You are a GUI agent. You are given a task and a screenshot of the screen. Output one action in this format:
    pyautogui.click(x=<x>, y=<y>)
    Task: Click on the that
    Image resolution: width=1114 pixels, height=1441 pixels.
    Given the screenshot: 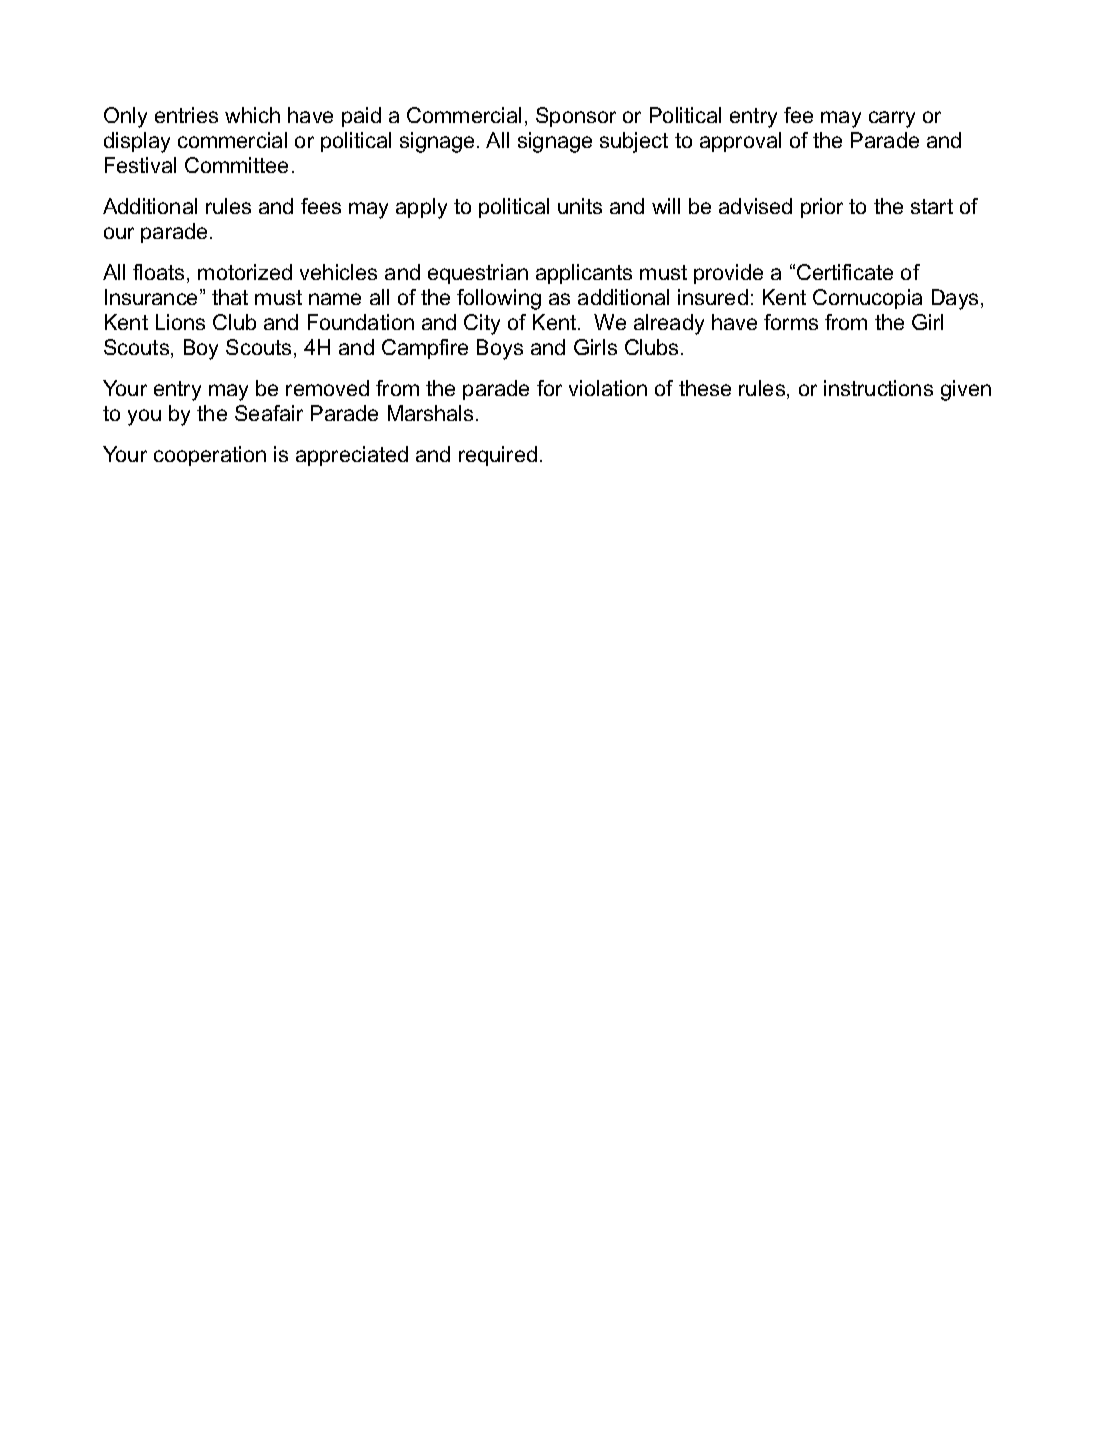 What is the action you would take?
    pyautogui.click(x=230, y=297)
